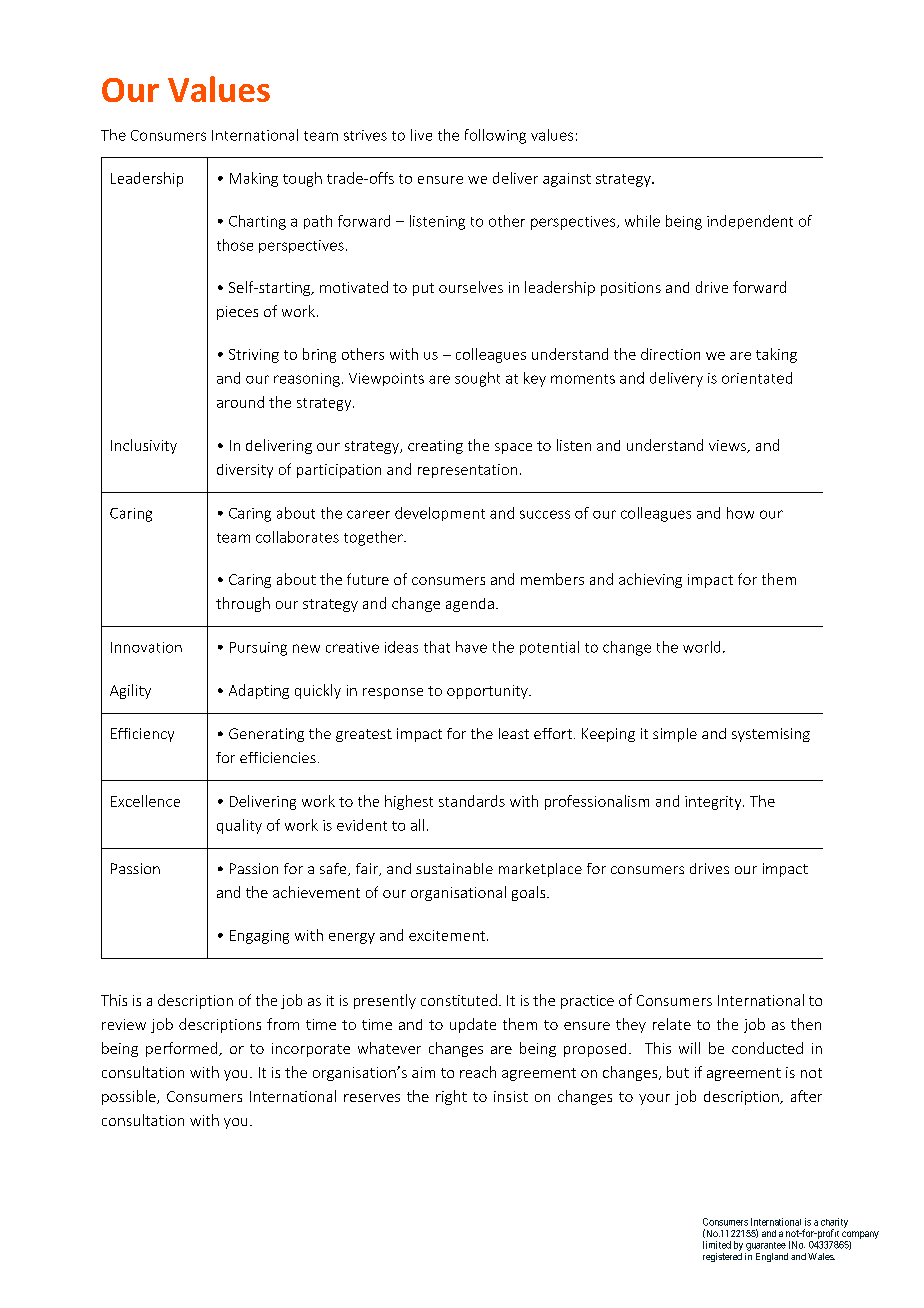 The height and width of the screenshot is (1308, 924). What do you see at coordinates (766, 1246) in the screenshot?
I see `guarantee` at bounding box center [766, 1246].
